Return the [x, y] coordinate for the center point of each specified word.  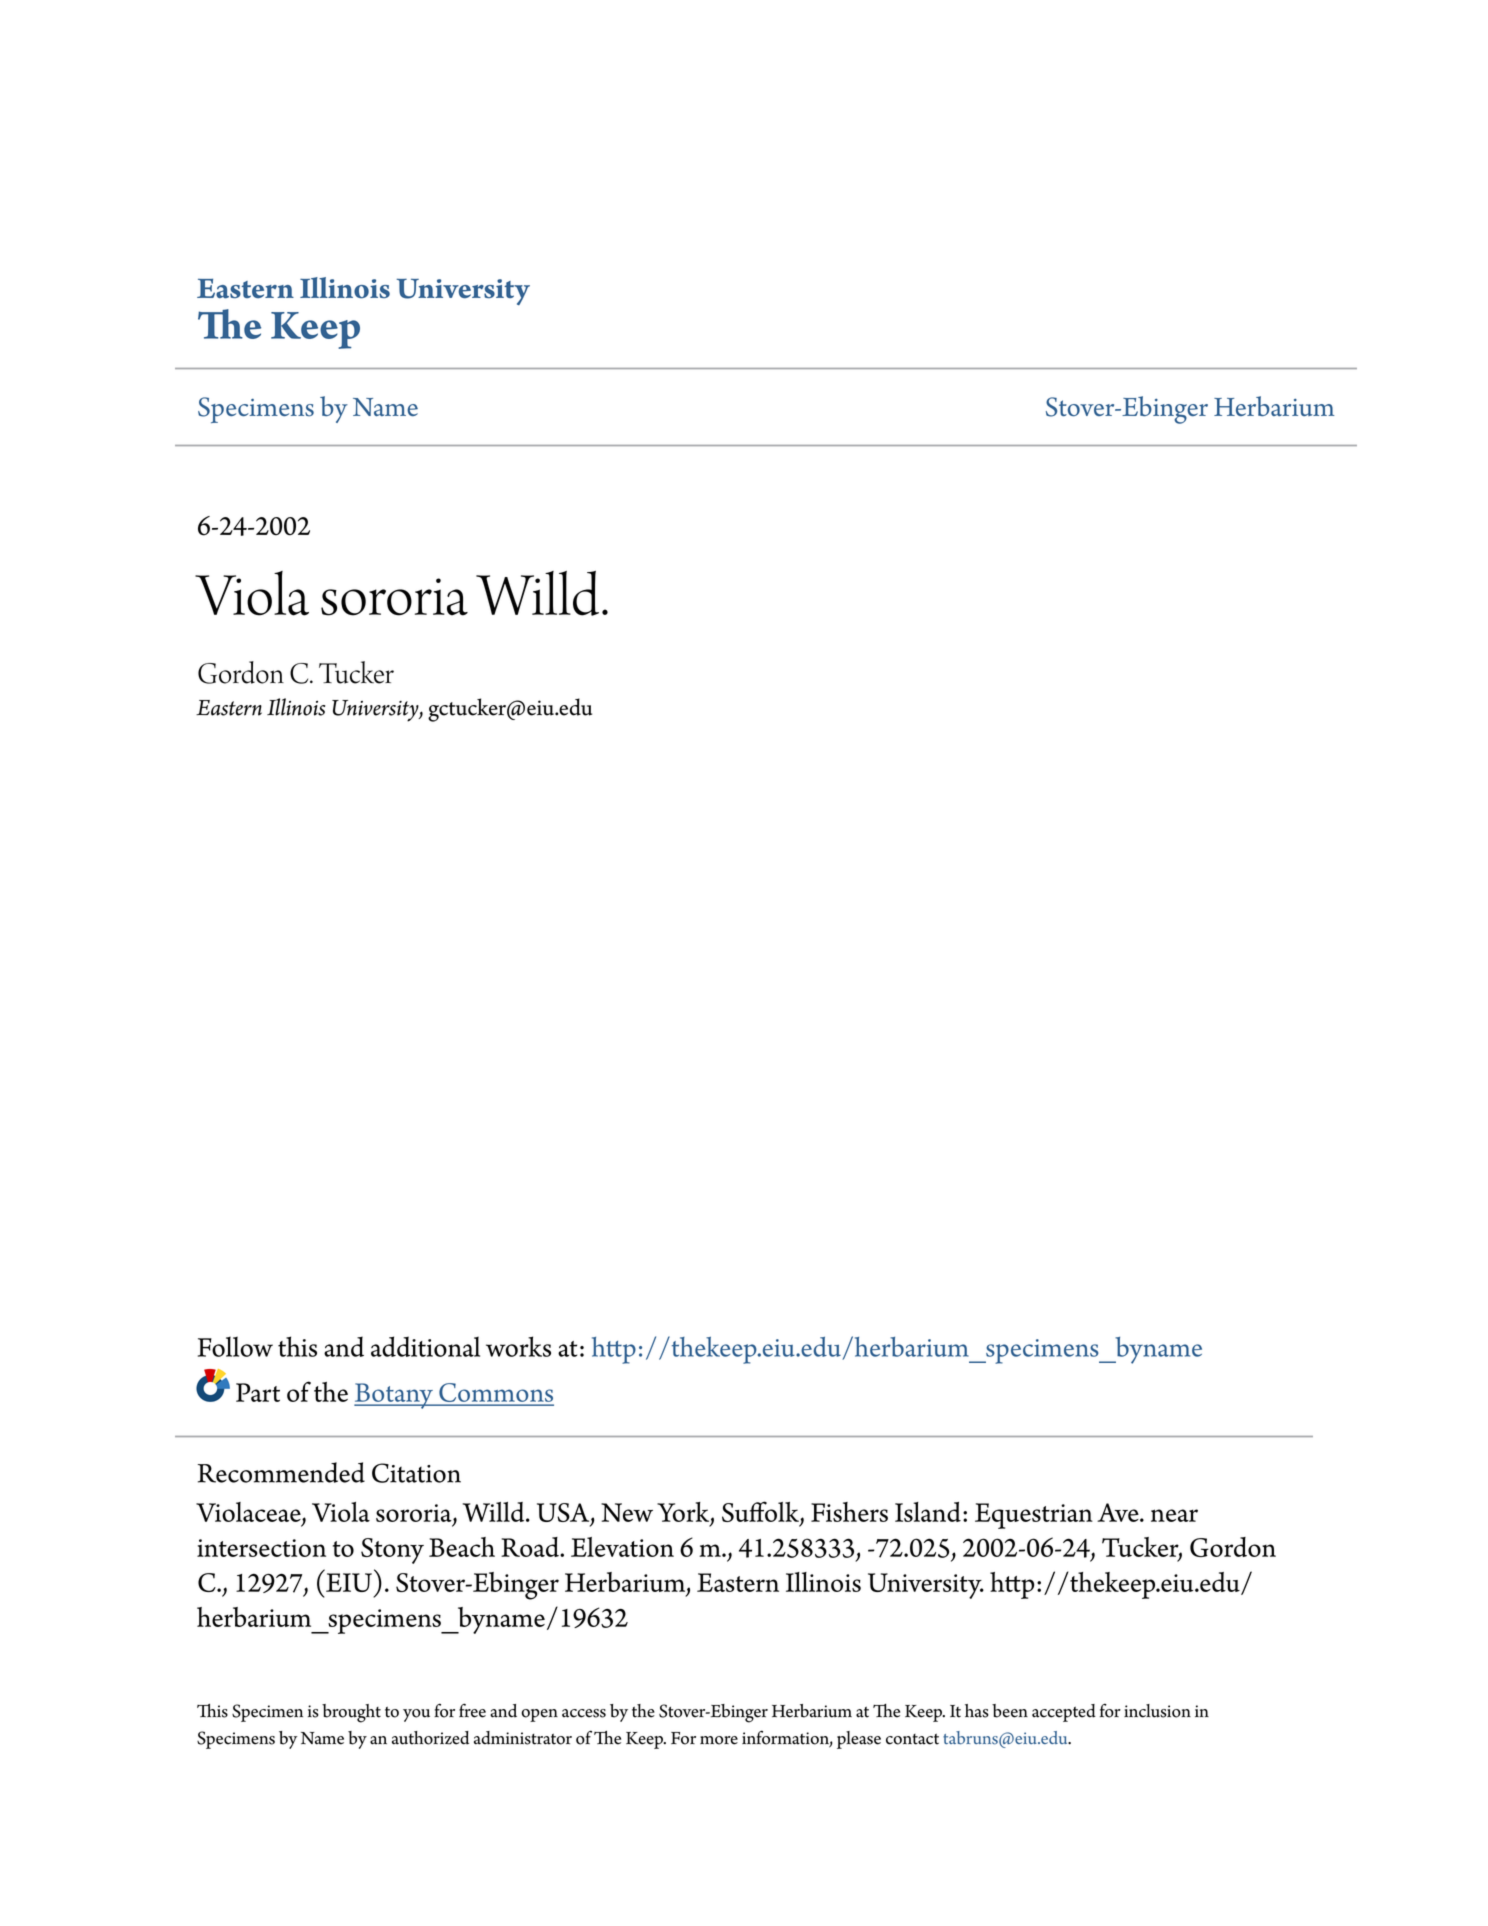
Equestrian [1034, 1516]
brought [351, 1713]
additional [425, 1346]
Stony [392, 1551]
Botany [394, 1396]
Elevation [622, 1547]
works [518, 1346]
